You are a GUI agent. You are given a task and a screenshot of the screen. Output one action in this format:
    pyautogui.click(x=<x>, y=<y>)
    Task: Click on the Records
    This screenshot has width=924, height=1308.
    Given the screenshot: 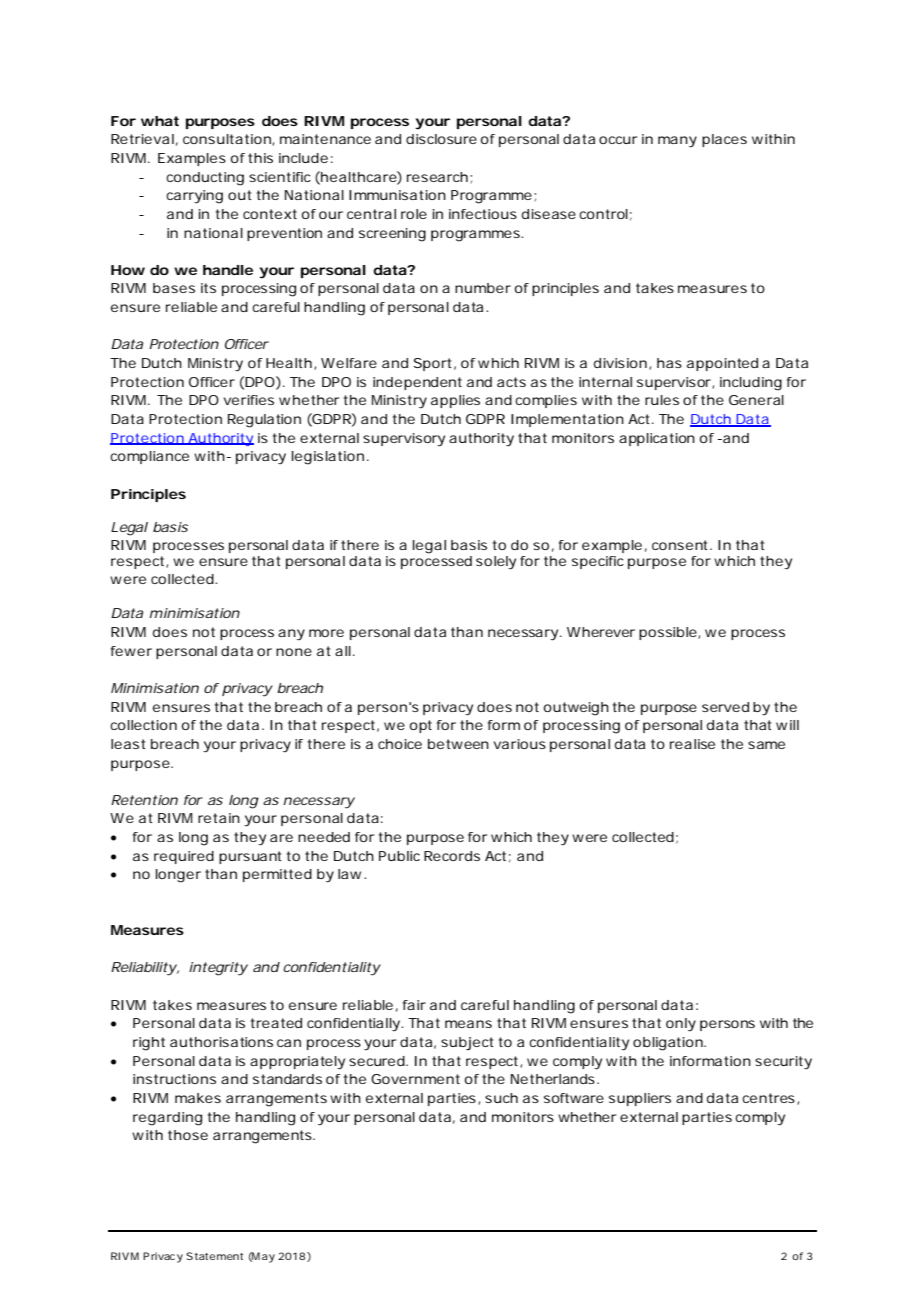 What is the action you would take?
    pyautogui.click(x=452, y=856)
